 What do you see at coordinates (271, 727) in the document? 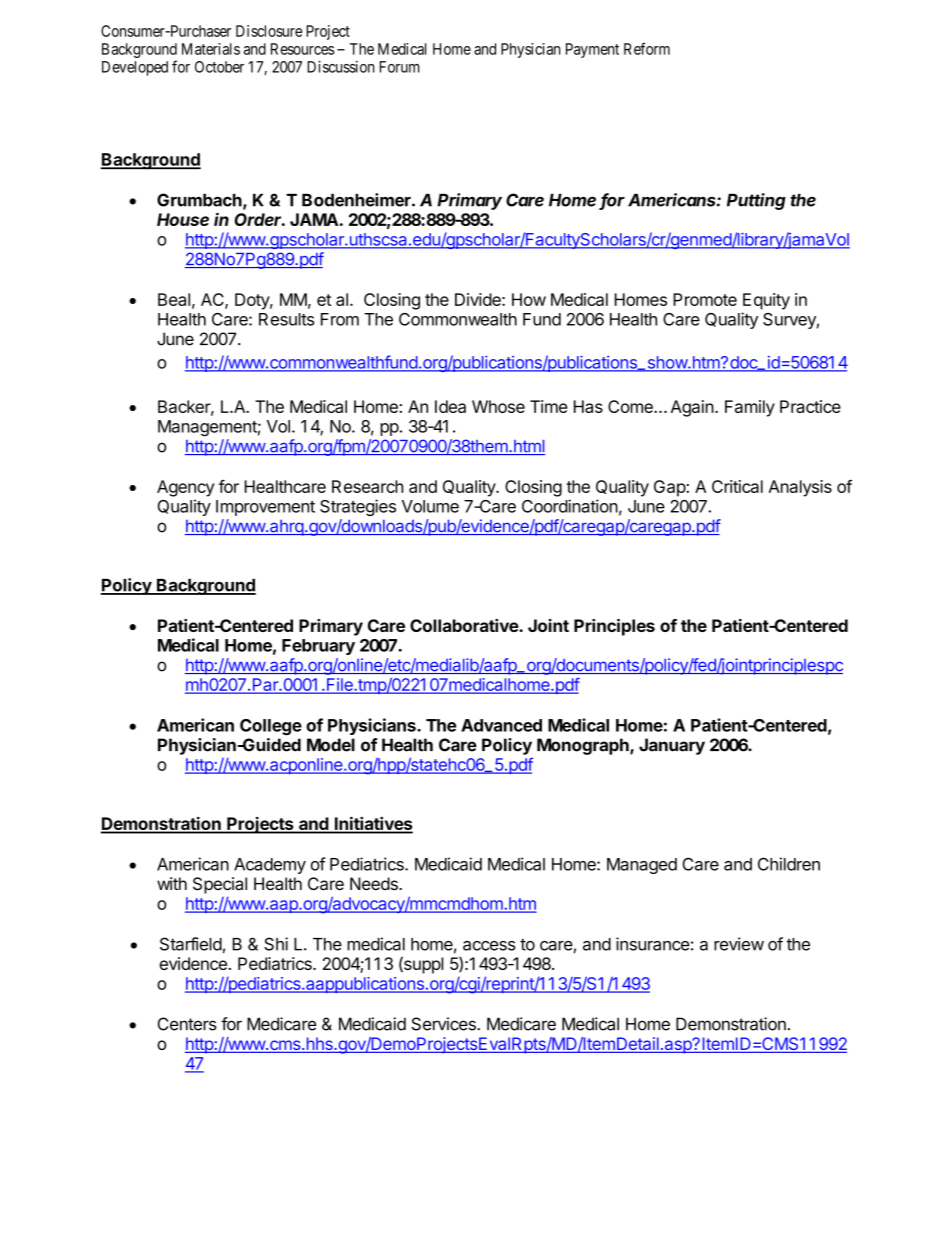
I see `College` at bounding box center [271, 727].
